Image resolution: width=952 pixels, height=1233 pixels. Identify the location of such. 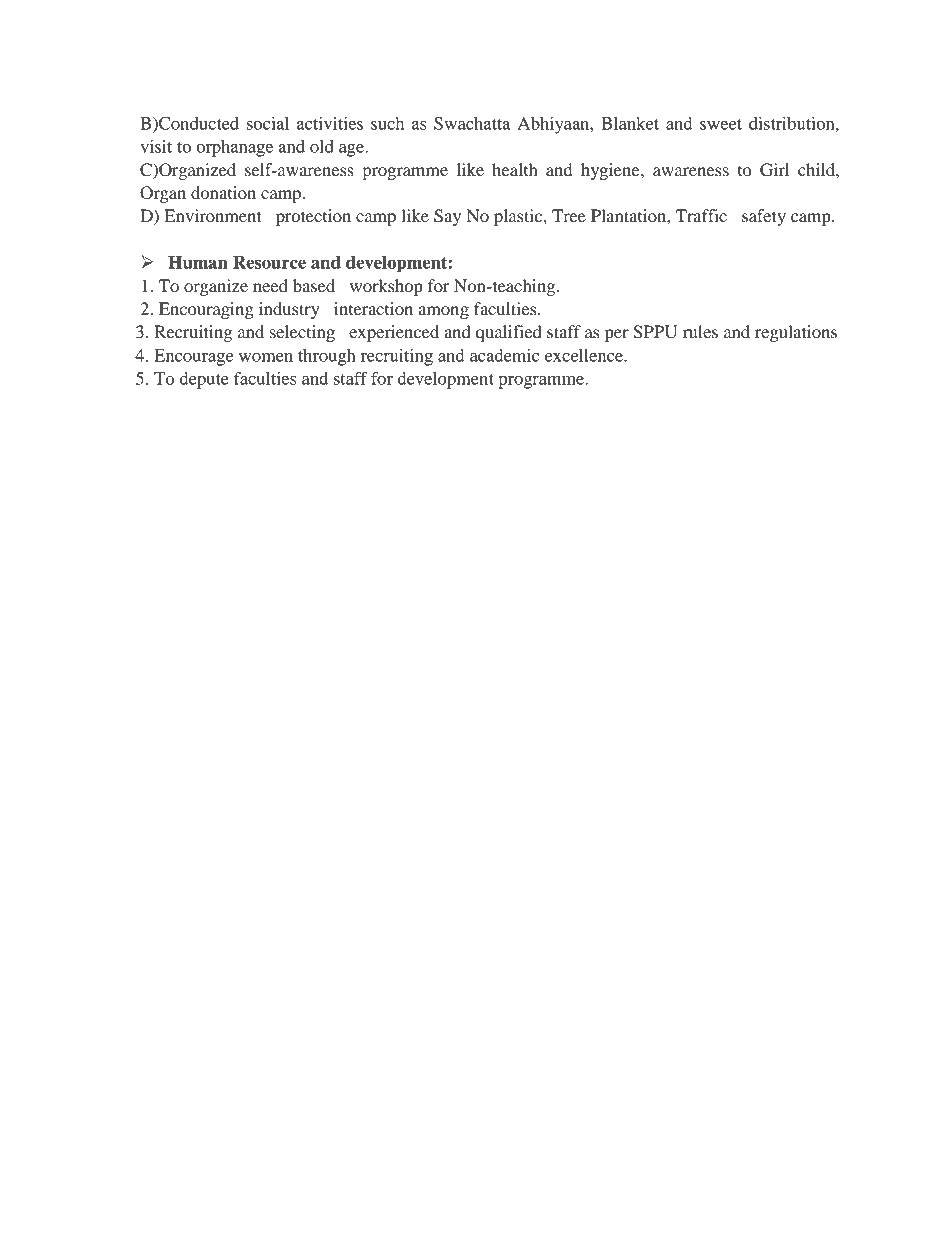
(387, 123).
